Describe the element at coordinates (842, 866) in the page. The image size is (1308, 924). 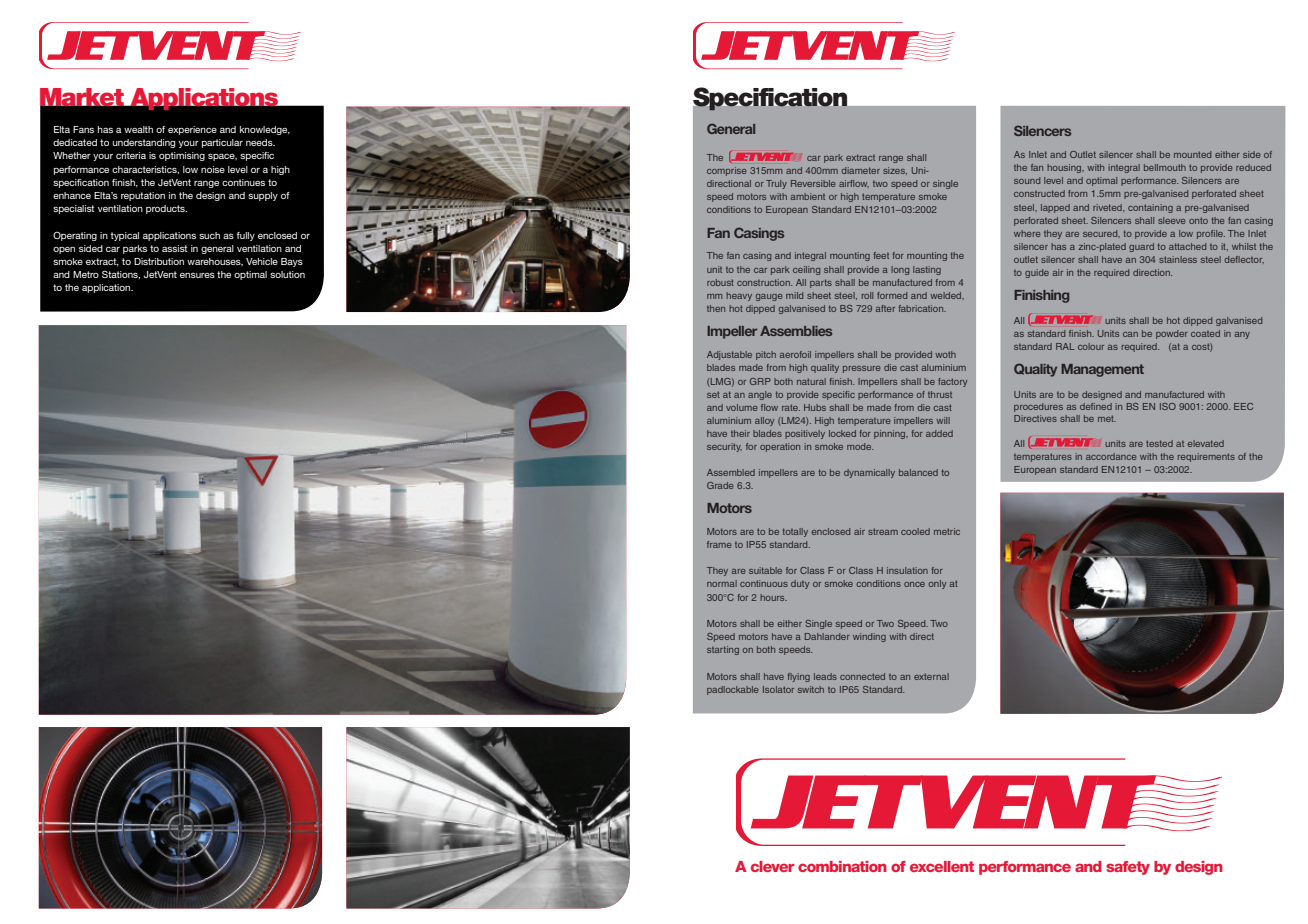
I see `combination` at that location.
